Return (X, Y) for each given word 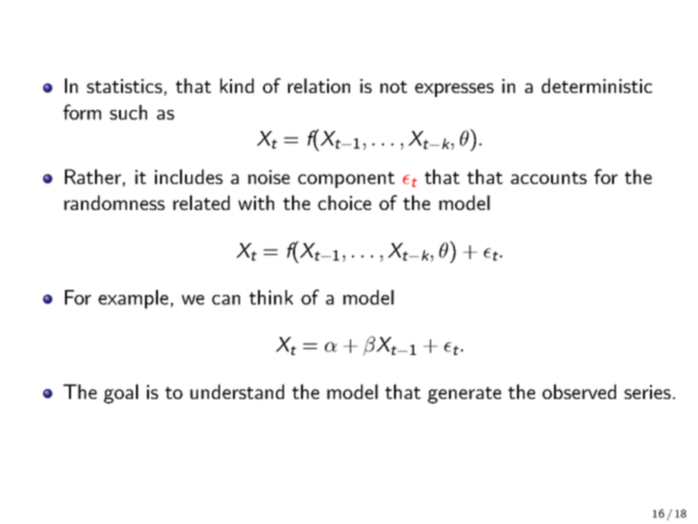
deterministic (596, 85)
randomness (114, 202)
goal (121, 394)
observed (579, 391)
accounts (549, 178)
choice (344, 202)
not (393, 87)
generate (464, 395)
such (128, 112)
